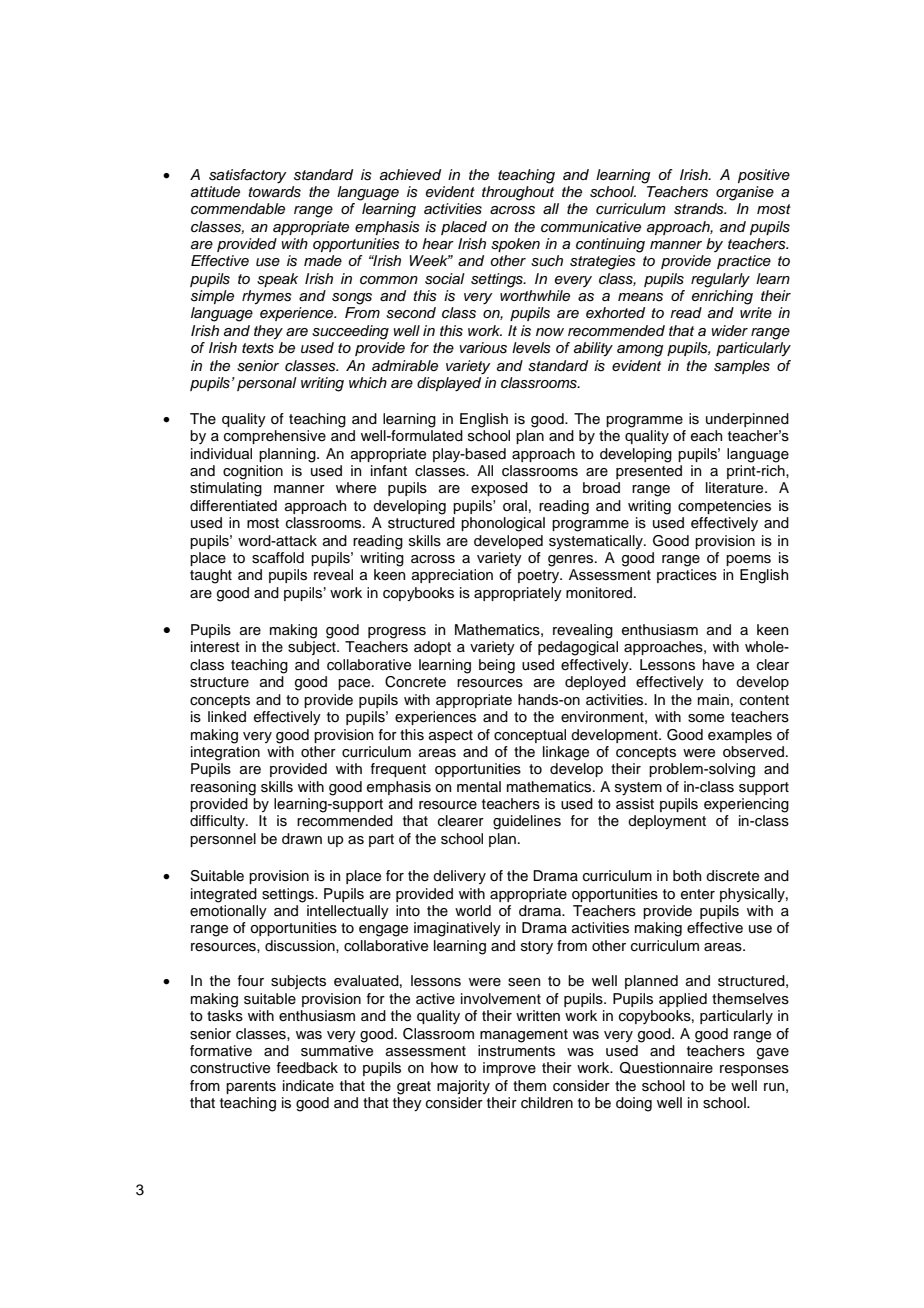 Image resolution: width=924 pixels, height=1308 pixels. What do you see at coordinates (228, 912) in the document?
I see `emotionally` at bounding box center [228, 912].
